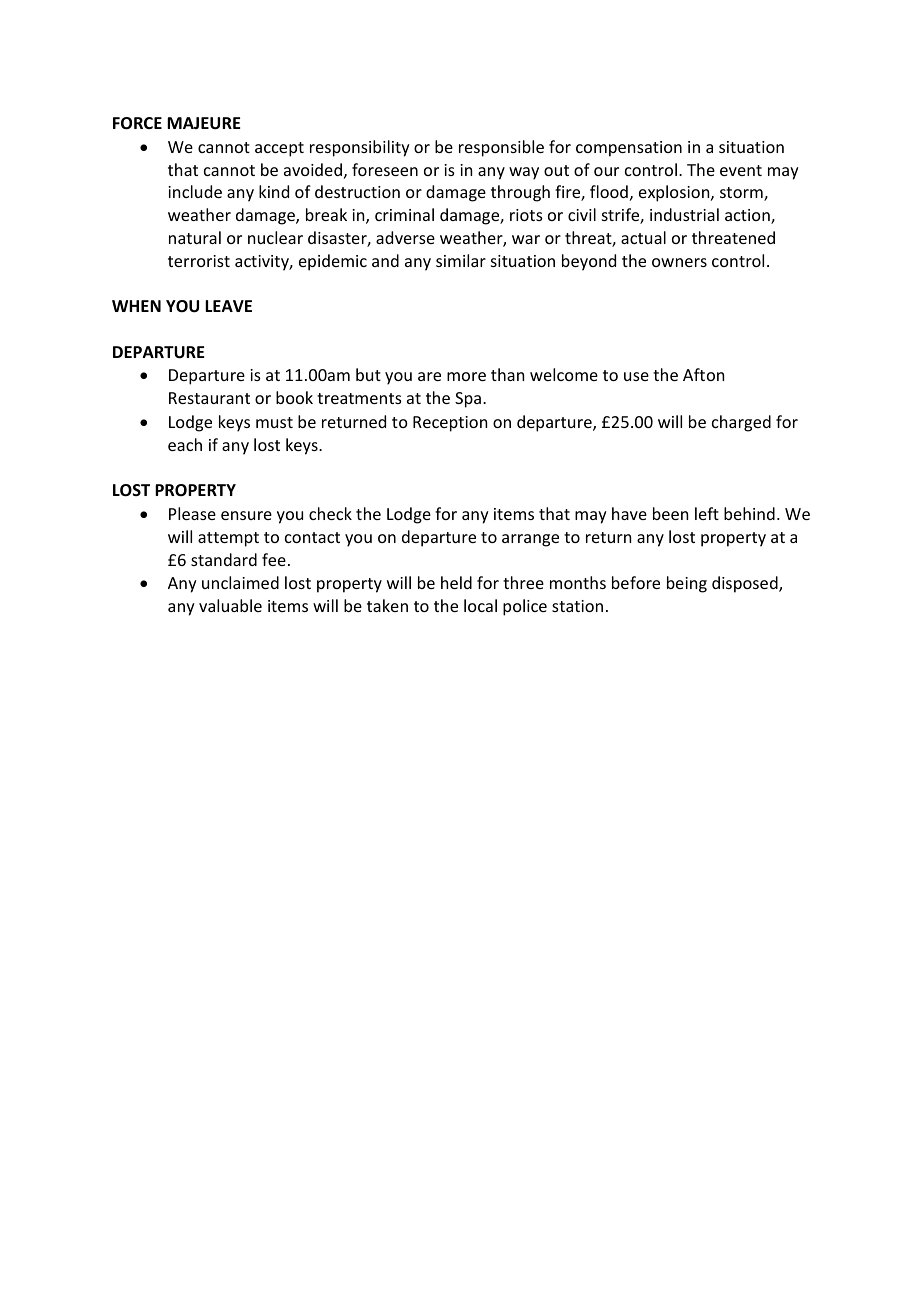 This screenshot has height=1308, width=924. What do you see at coordinates (501, 148) in the screenshot?
I see `responsible` at bounding box center [501, 148].
